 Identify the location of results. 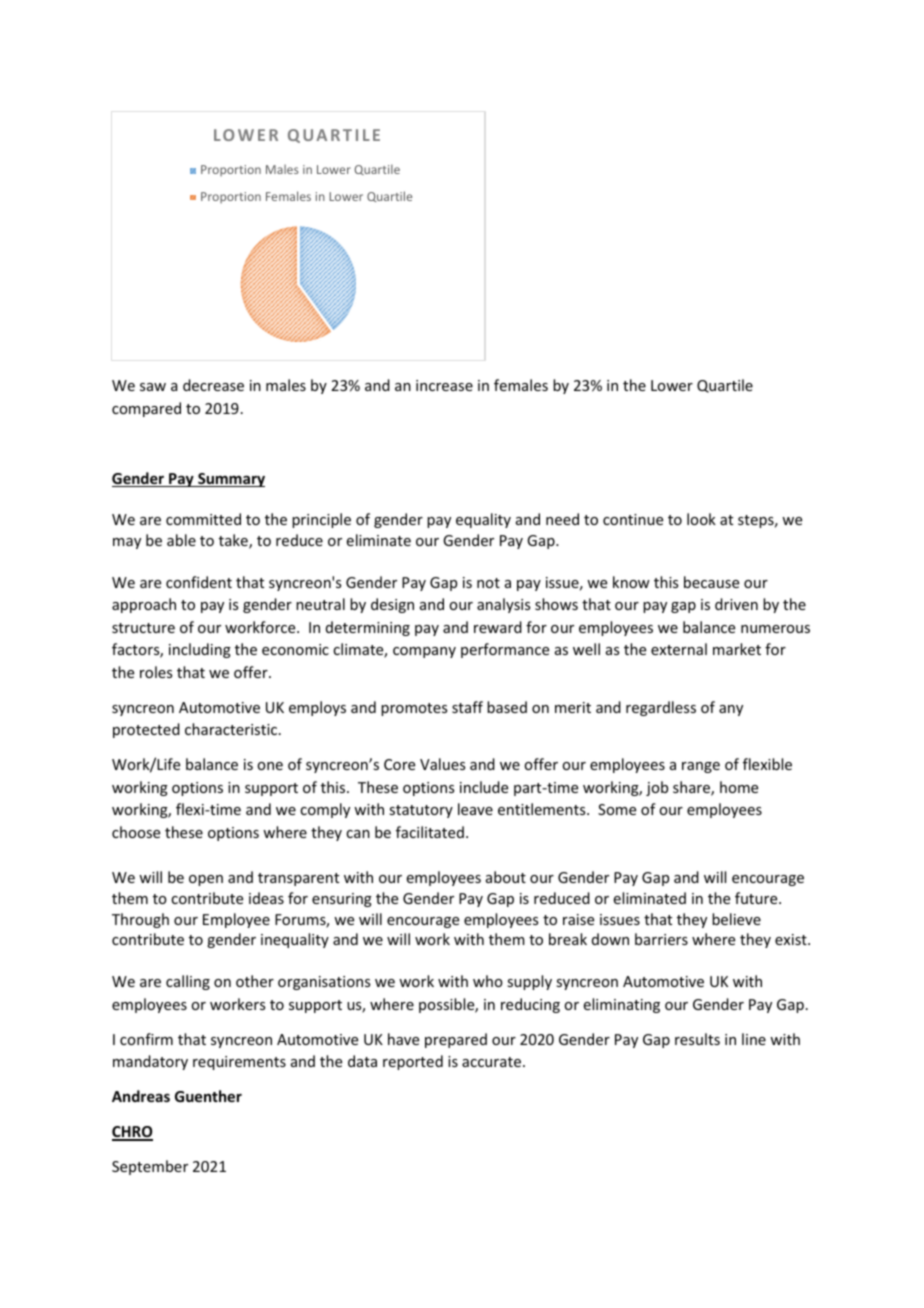
(697, 1039).
